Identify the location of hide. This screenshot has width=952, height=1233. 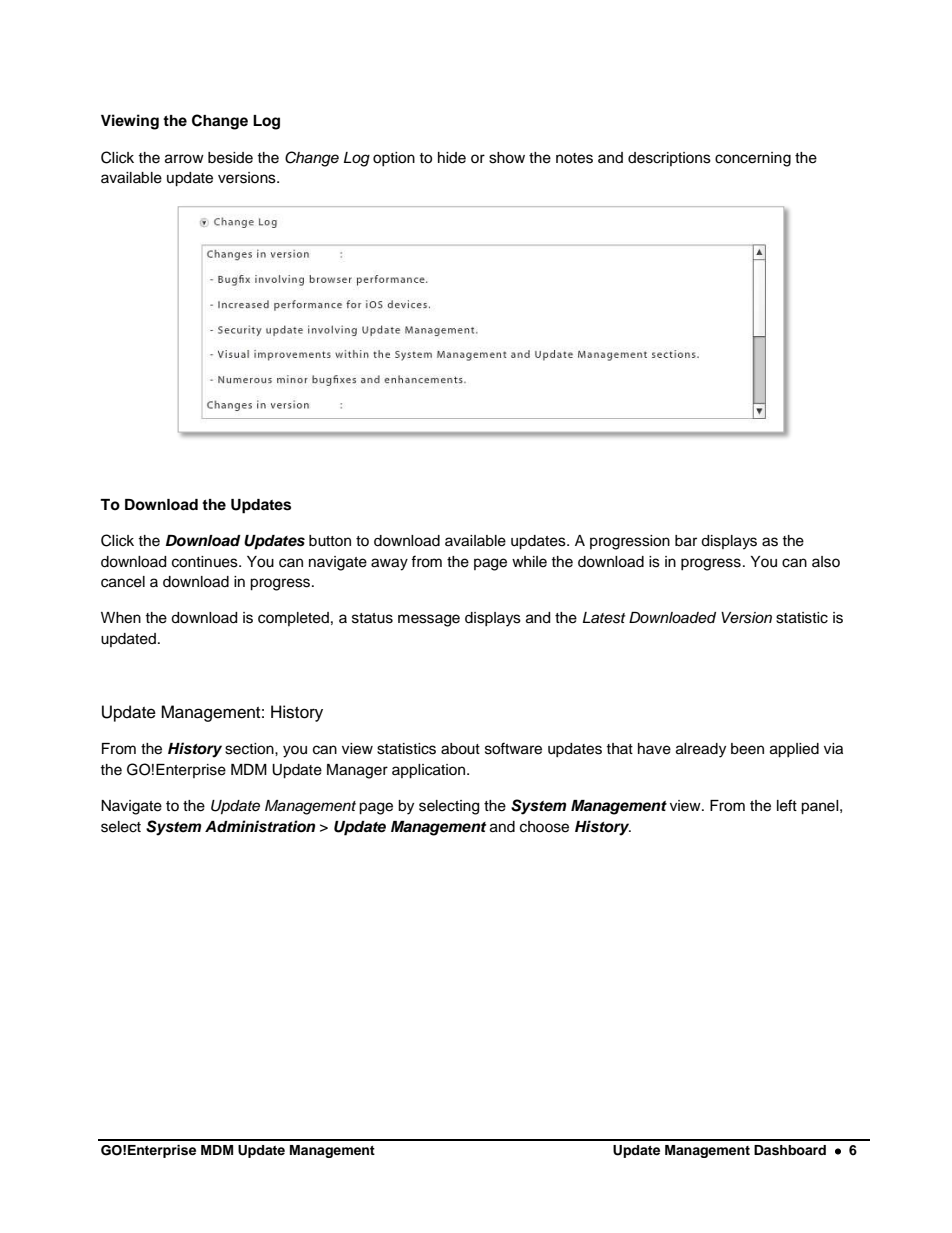
(452, 158).
